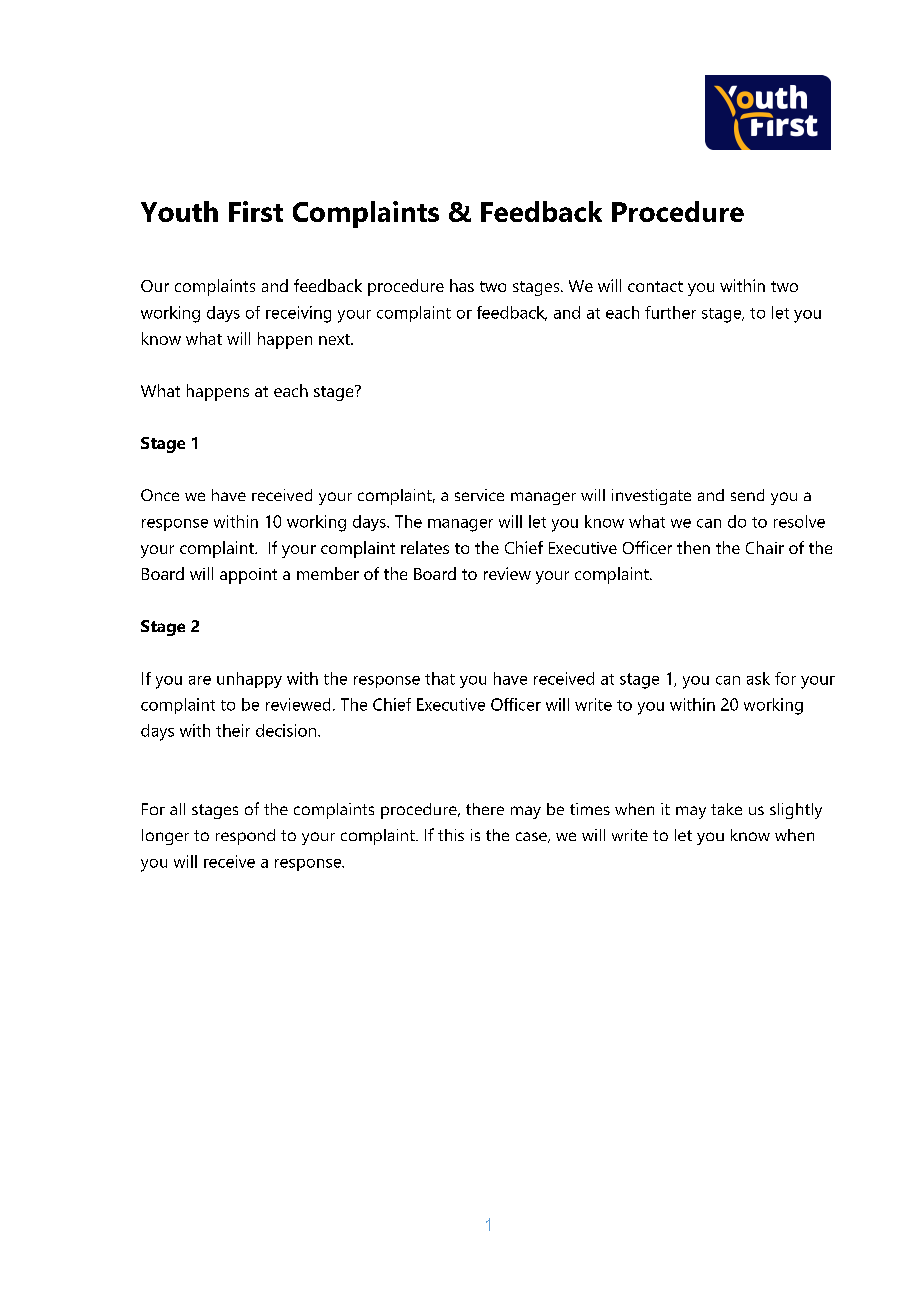  What do you see at coordinates (693, 547) in the screenshot?
I see `then` at bounding box center [693, 547].
